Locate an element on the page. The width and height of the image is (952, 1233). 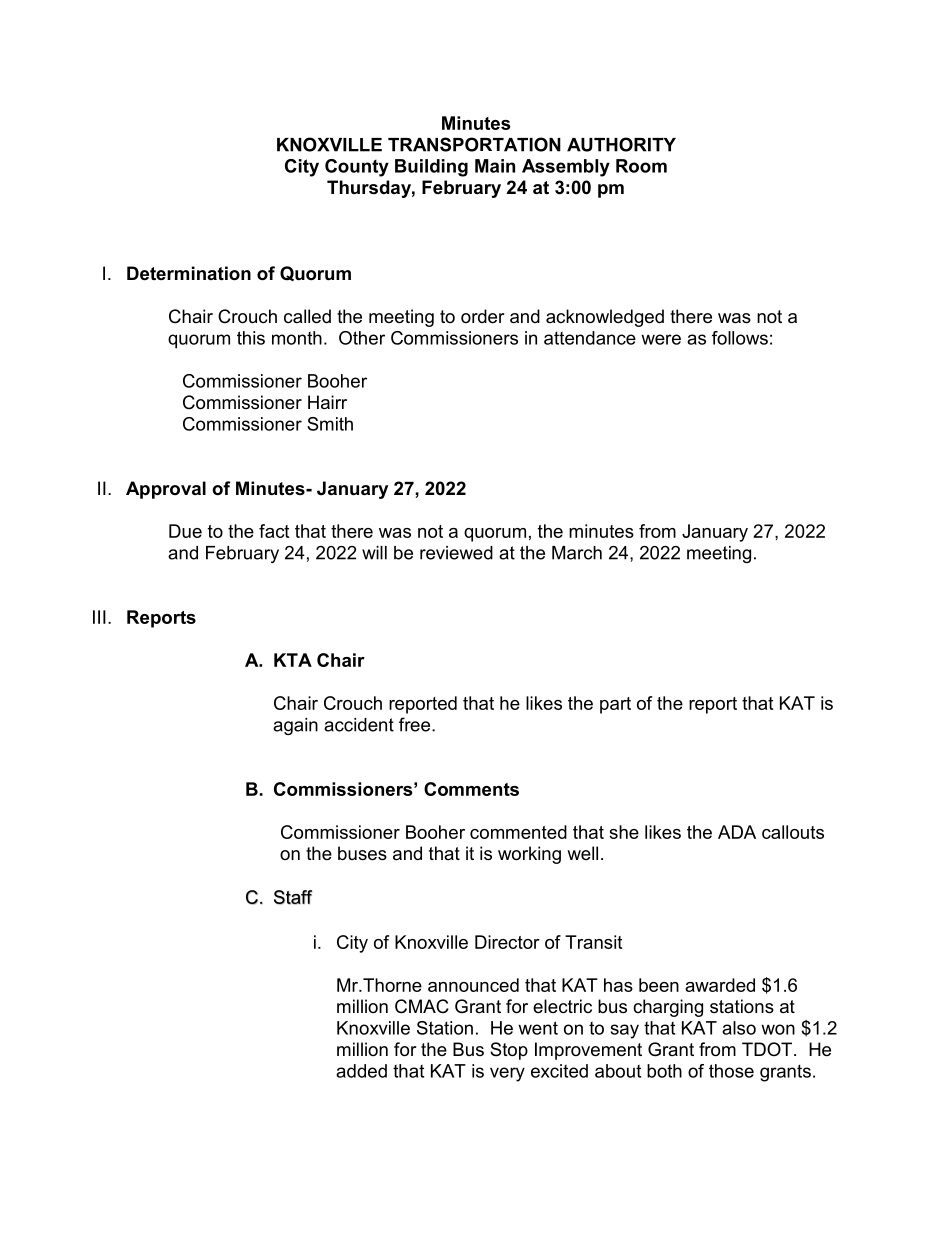
ADA is located at coordinates (737, 832).
